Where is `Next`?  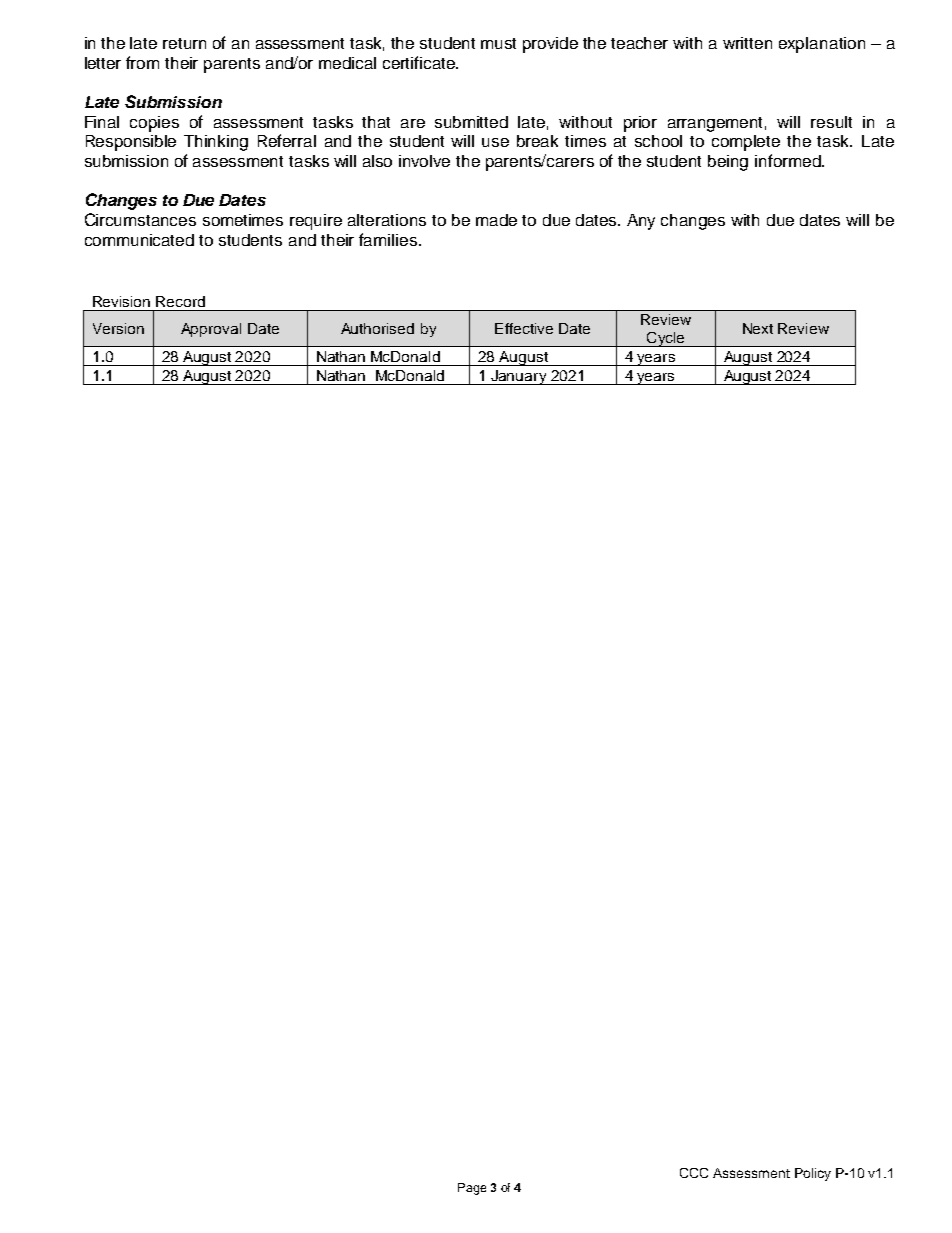 Next is located at coordinates (758, 328).
